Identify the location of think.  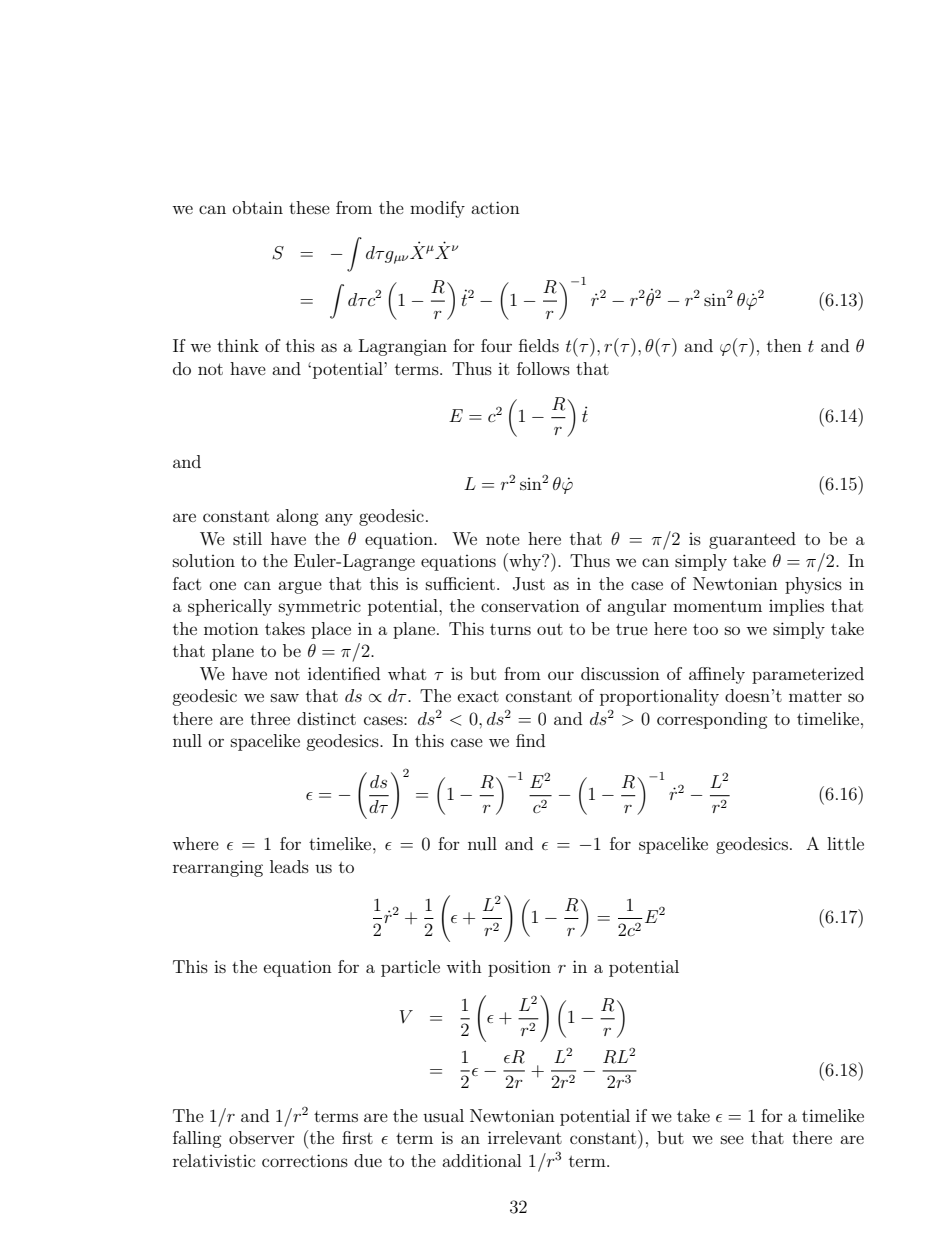
(238, 345).
